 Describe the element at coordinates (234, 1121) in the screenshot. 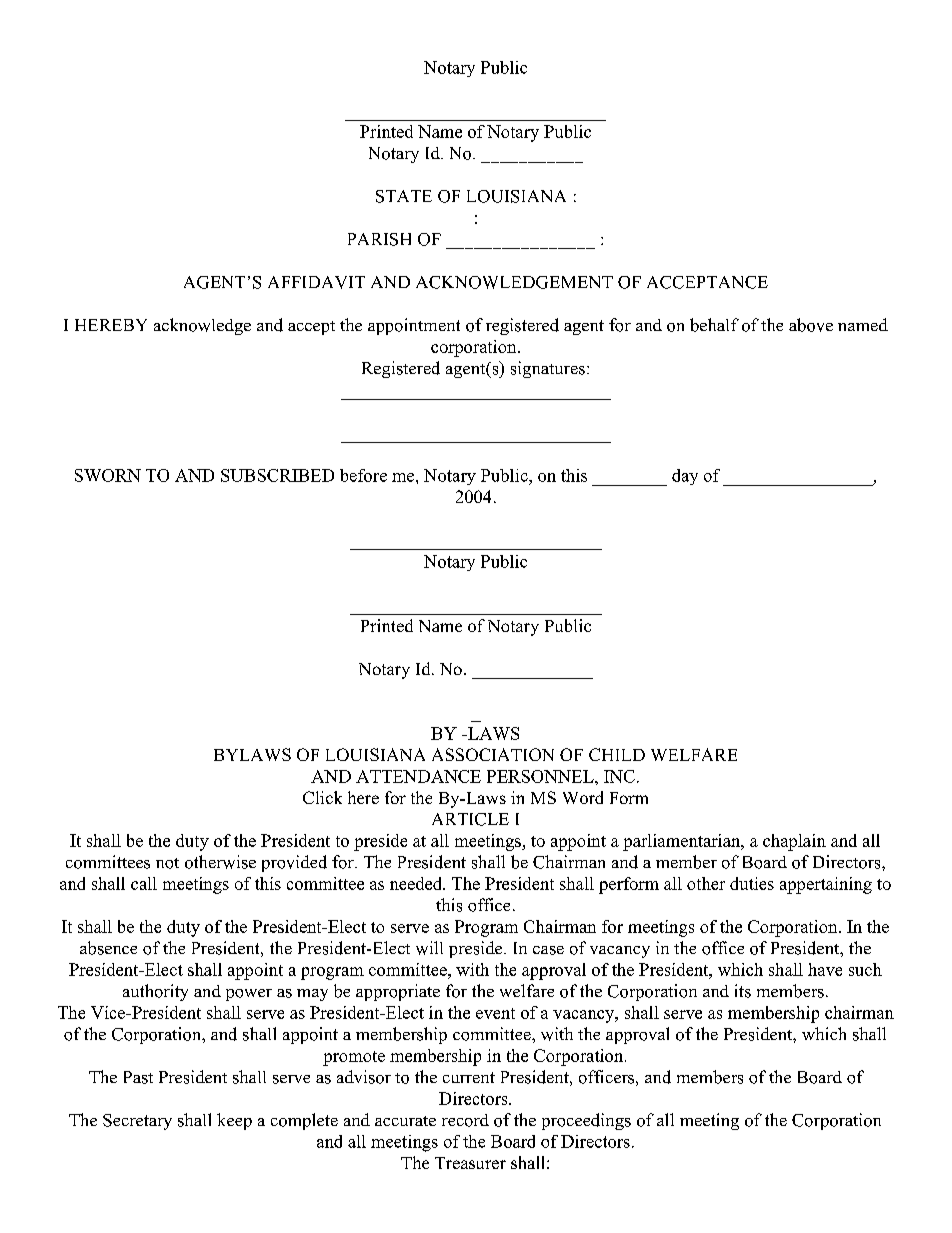

I see `keep` at that location.
